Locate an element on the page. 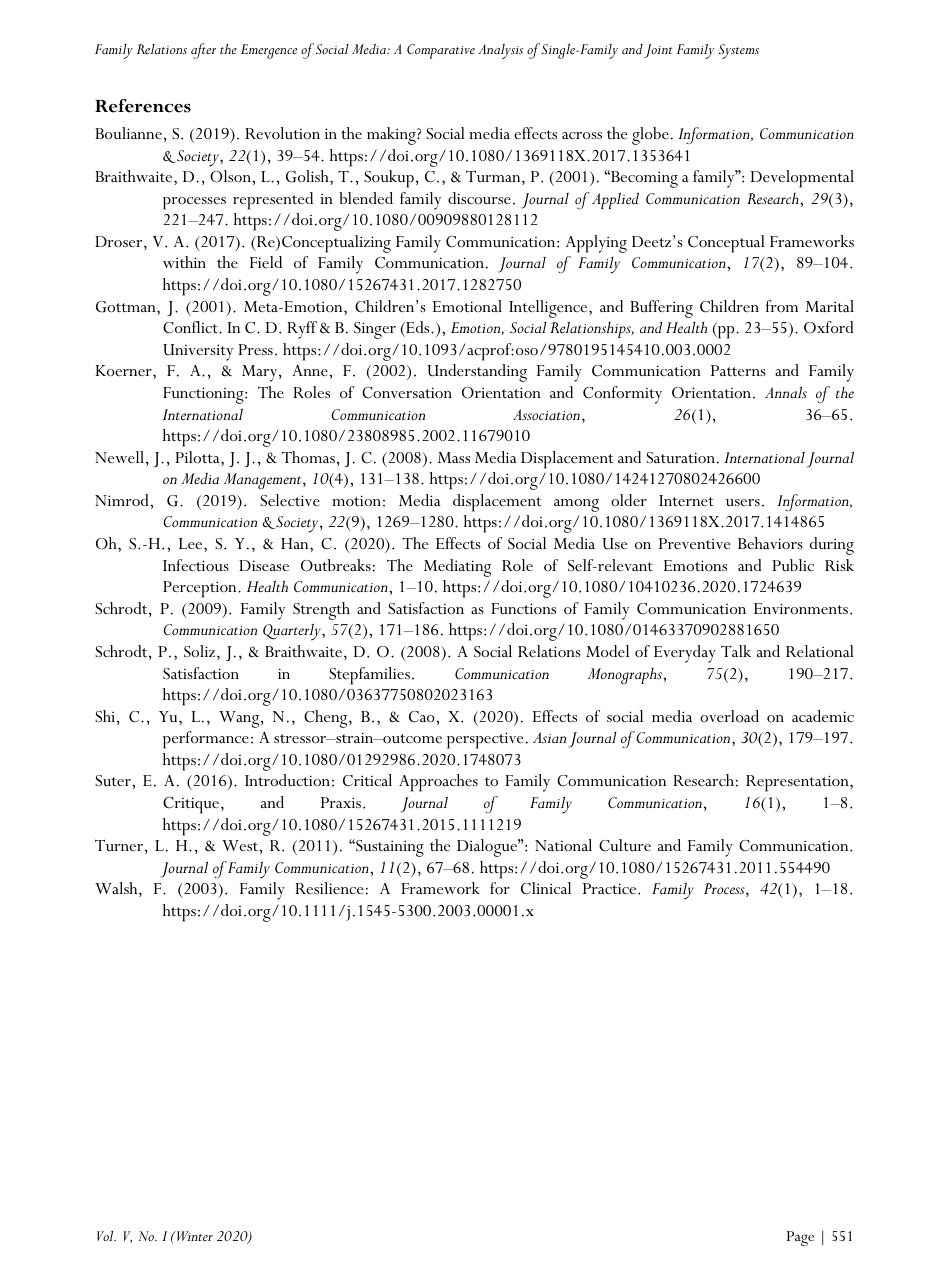 The height and width of the page is (1288, 949). Resilience is located at coordinates (329, 888).
